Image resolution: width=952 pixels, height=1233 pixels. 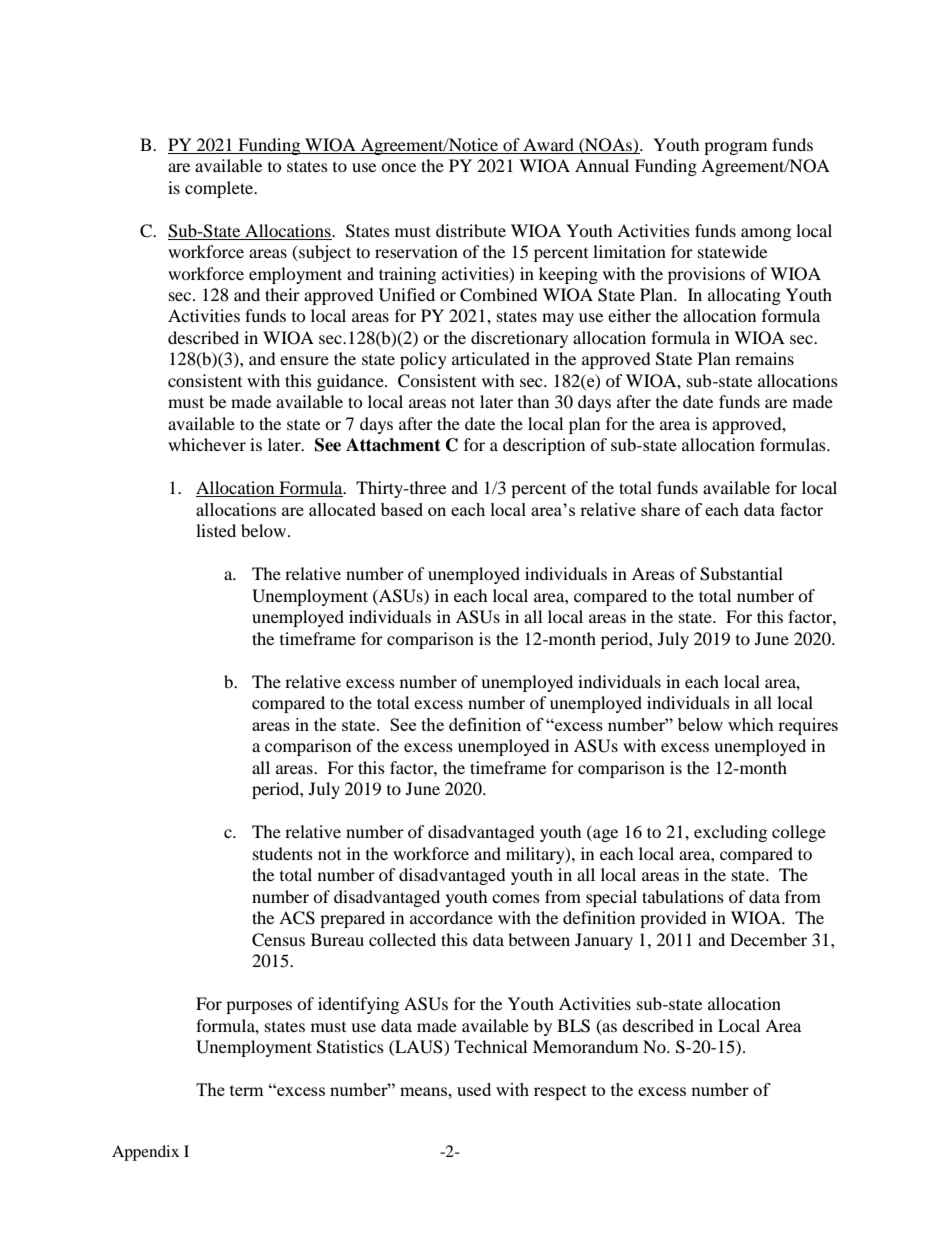 What do you see at coordinates (516, 898) in the page?
I see `comes` at bounding box center [516, 898].
